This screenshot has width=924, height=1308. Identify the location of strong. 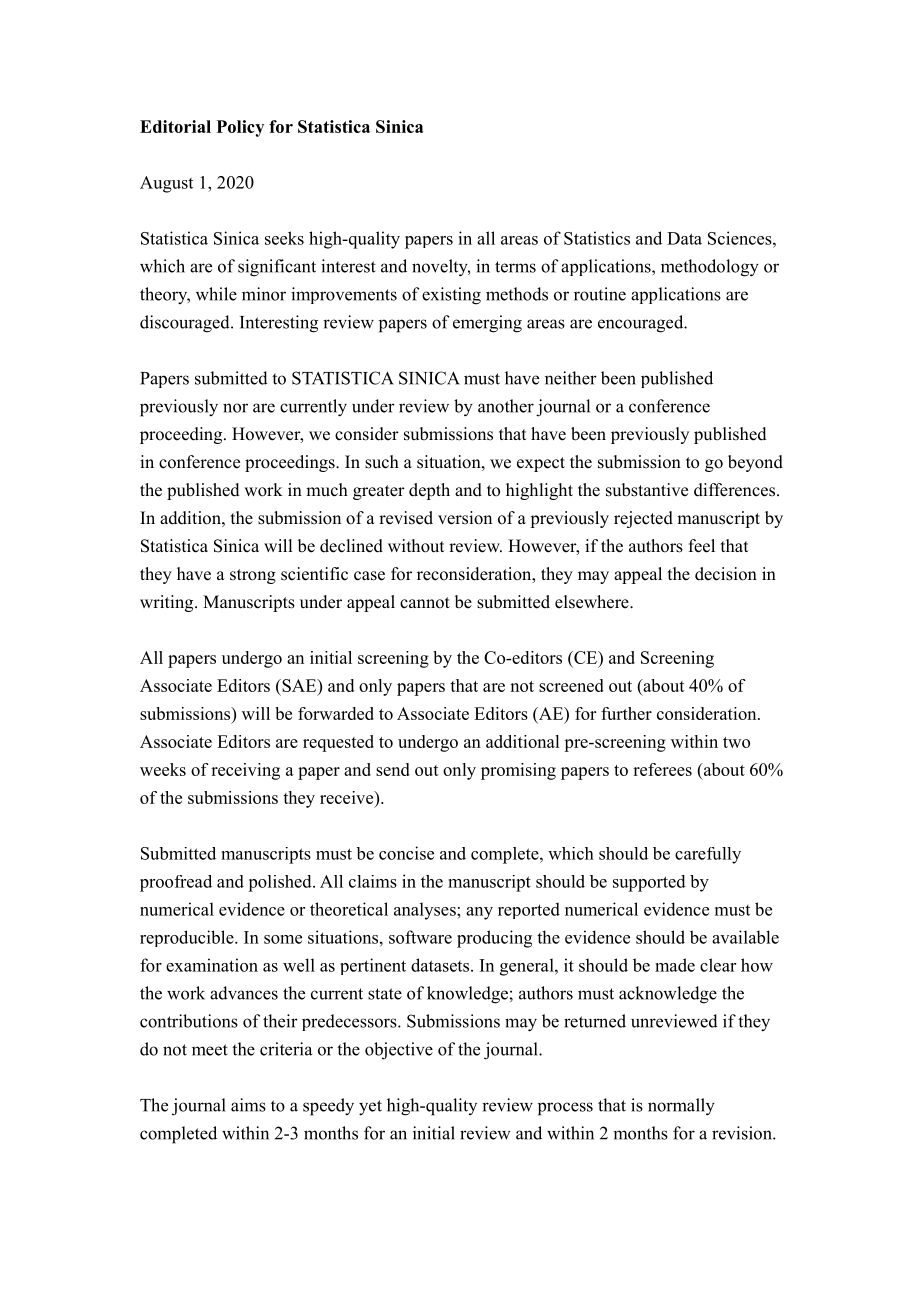
(253, 576).
